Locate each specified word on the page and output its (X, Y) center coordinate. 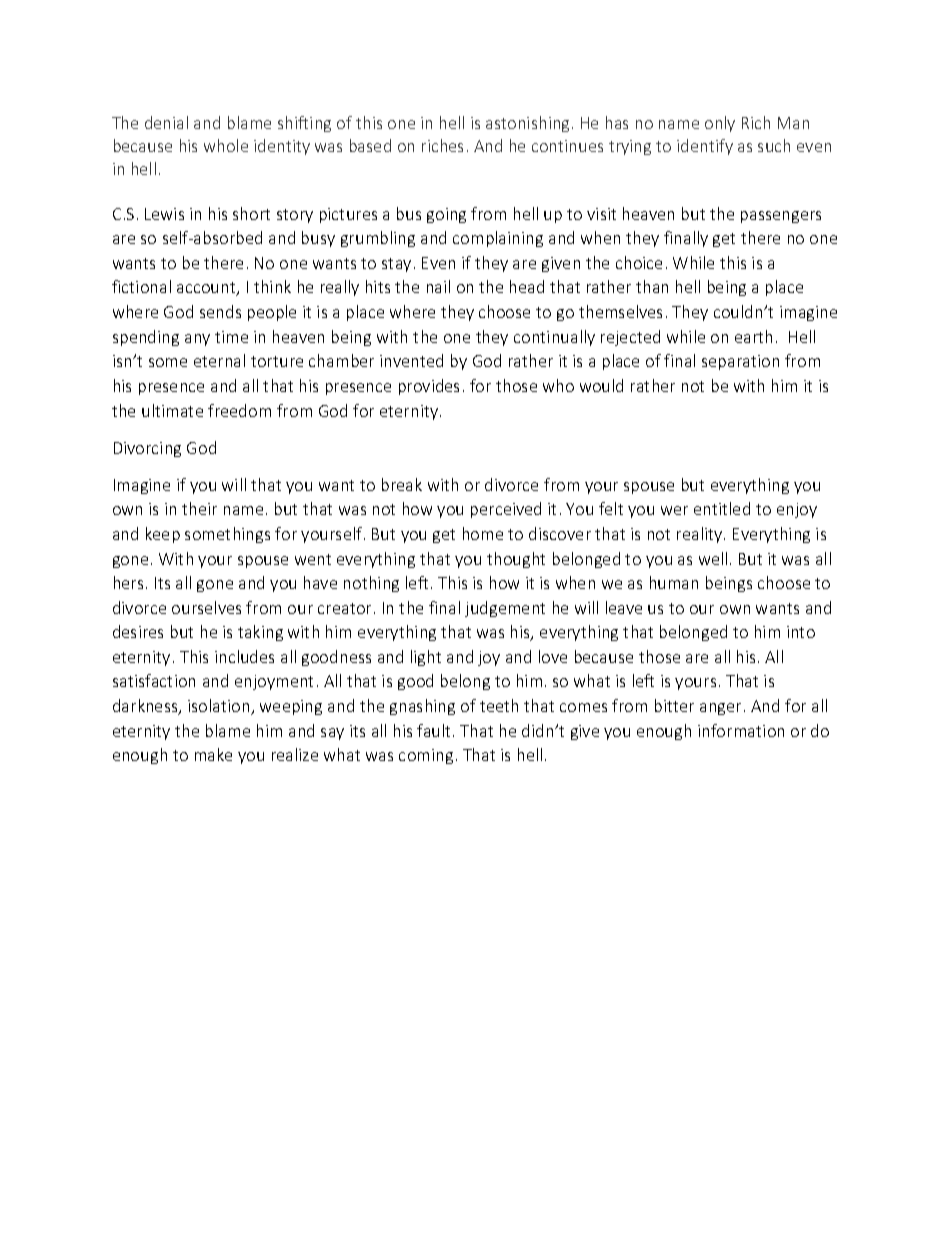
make (213, 754)
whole (226, 145)
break (402, 484)
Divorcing (147, 449)
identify (705, 147)
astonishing (527, 124)
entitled (722, 508)
